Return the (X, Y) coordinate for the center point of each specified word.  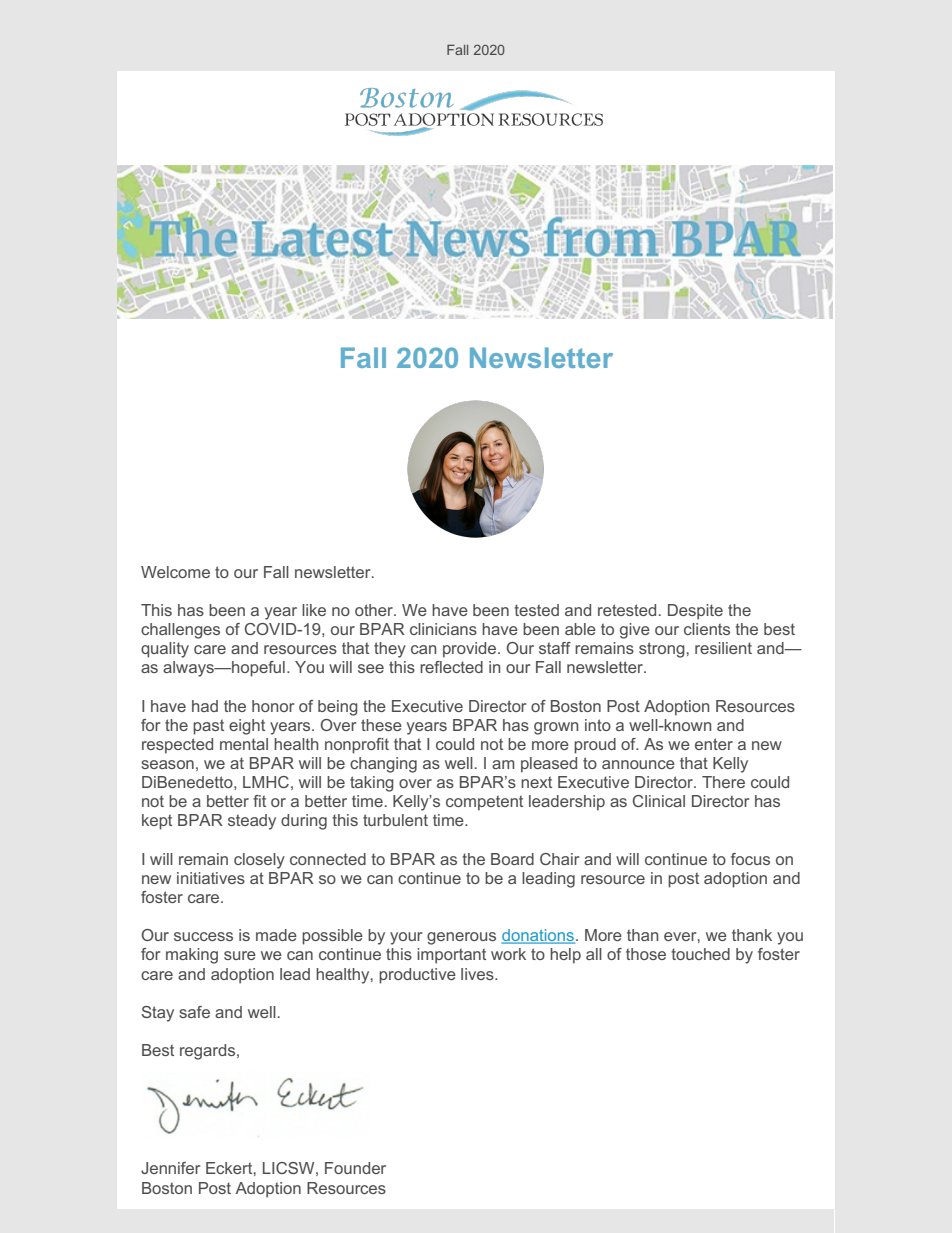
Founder (355, 1168)
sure (240, 955)
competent (484, 803)
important (451, 956)
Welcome (175, 572)
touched (700, 954)
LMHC (266, 782)
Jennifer (170, 1168)
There (723, 782)
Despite (695, 612)
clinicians (443, 629)
